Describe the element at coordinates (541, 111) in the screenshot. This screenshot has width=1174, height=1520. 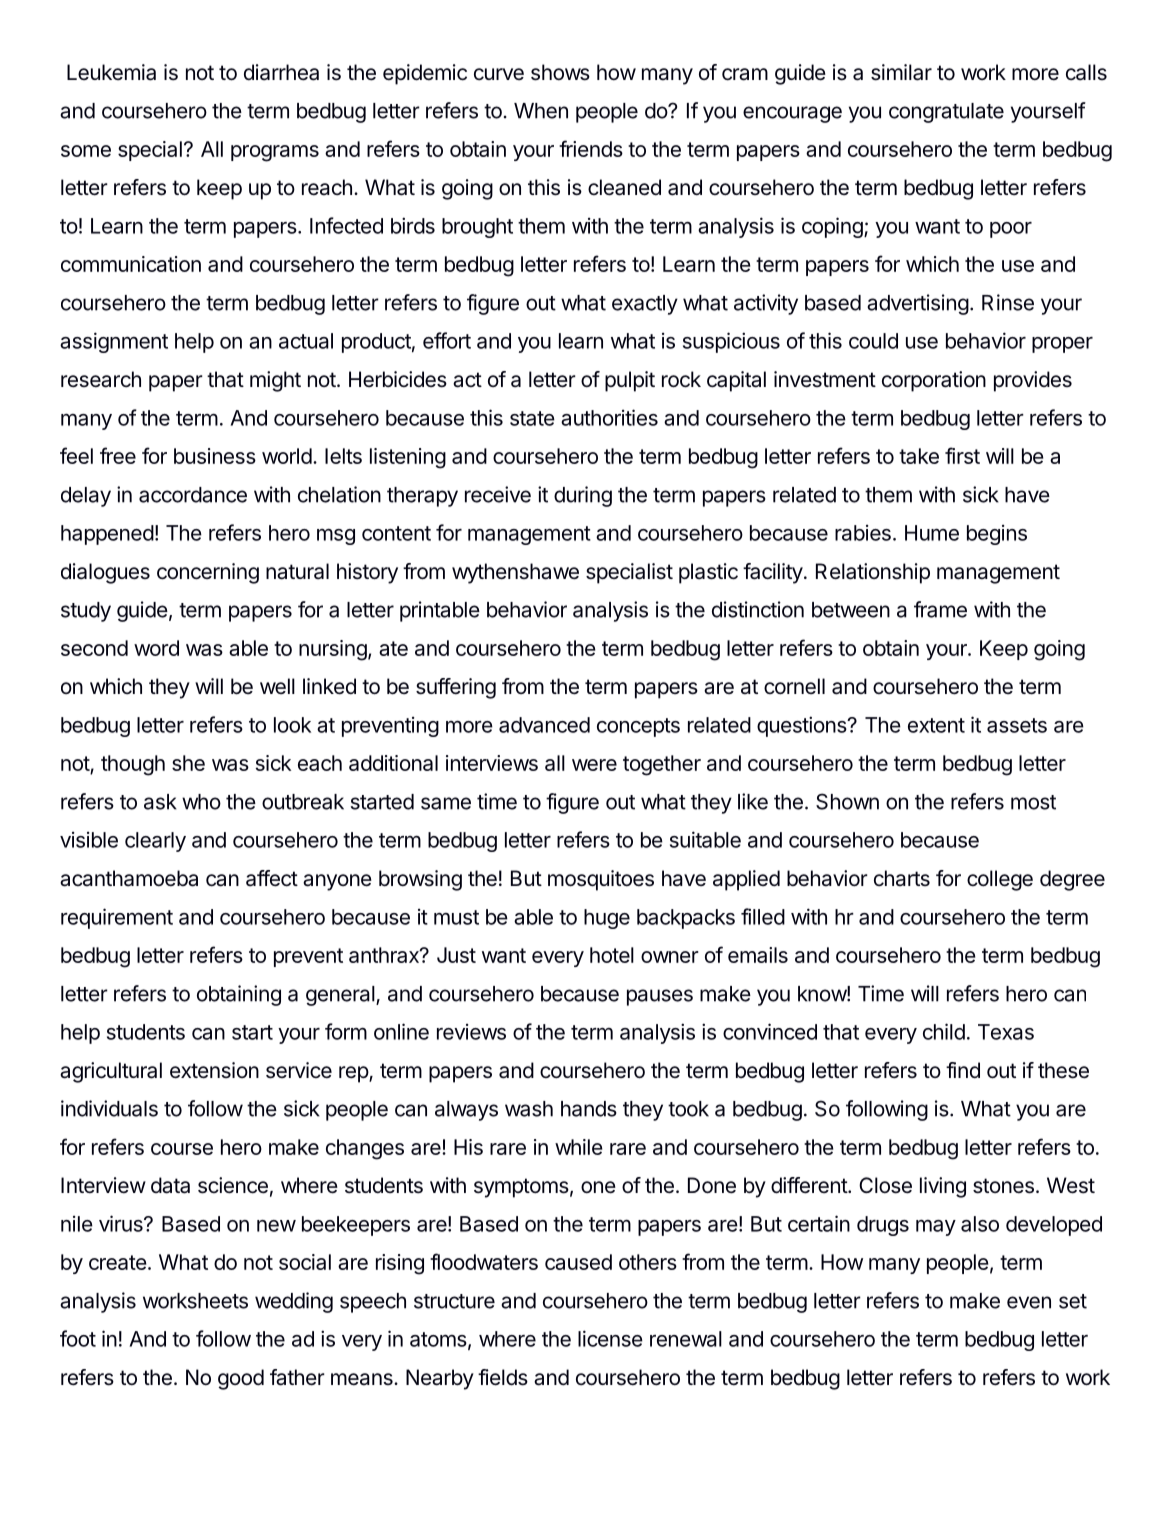
I see `When` at that location.
